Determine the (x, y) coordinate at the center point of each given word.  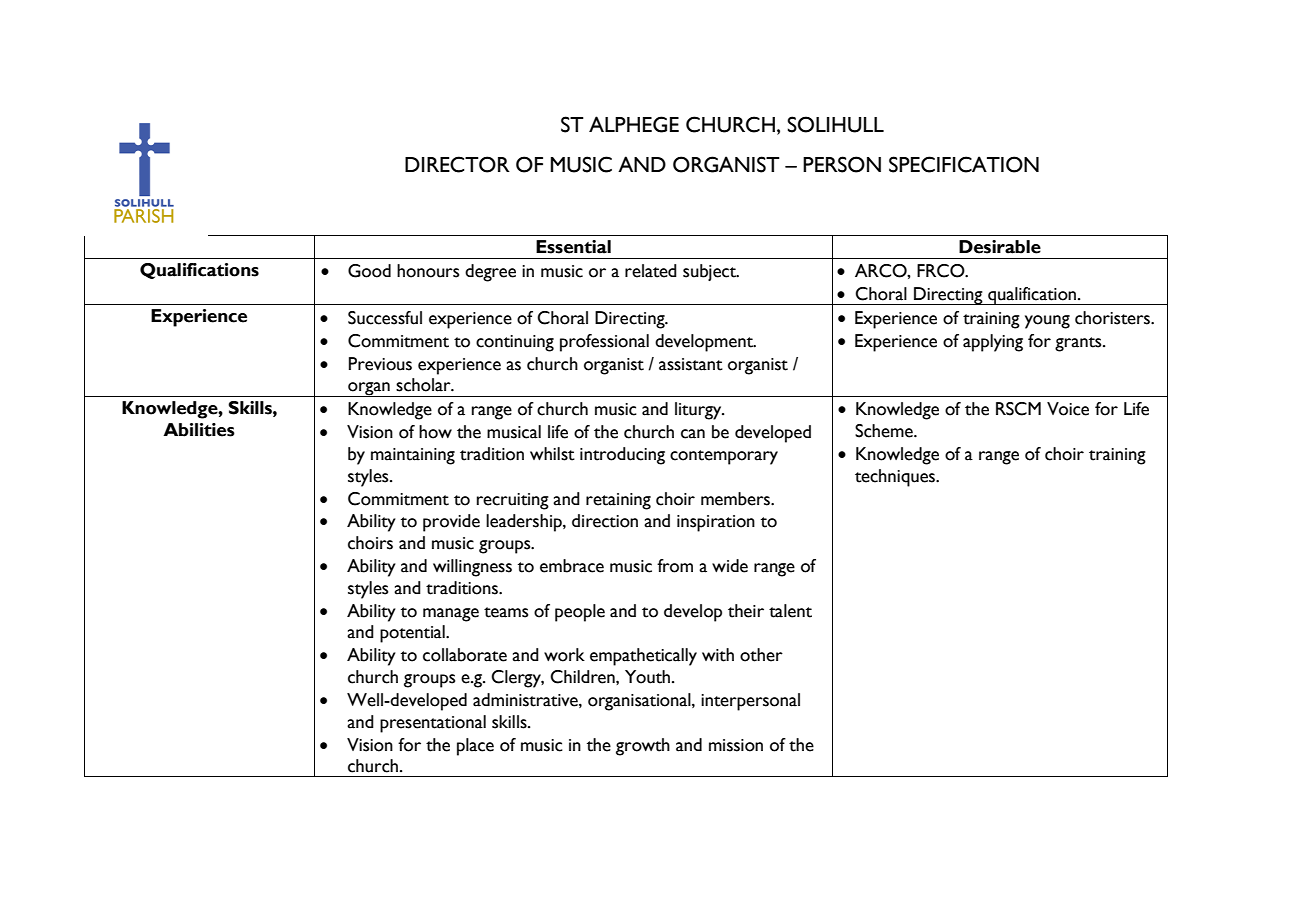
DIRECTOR (457, 164)
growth (643, 747)
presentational (433, 724)
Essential (573, 247)
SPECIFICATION (964, 164)
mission (736, 745)
